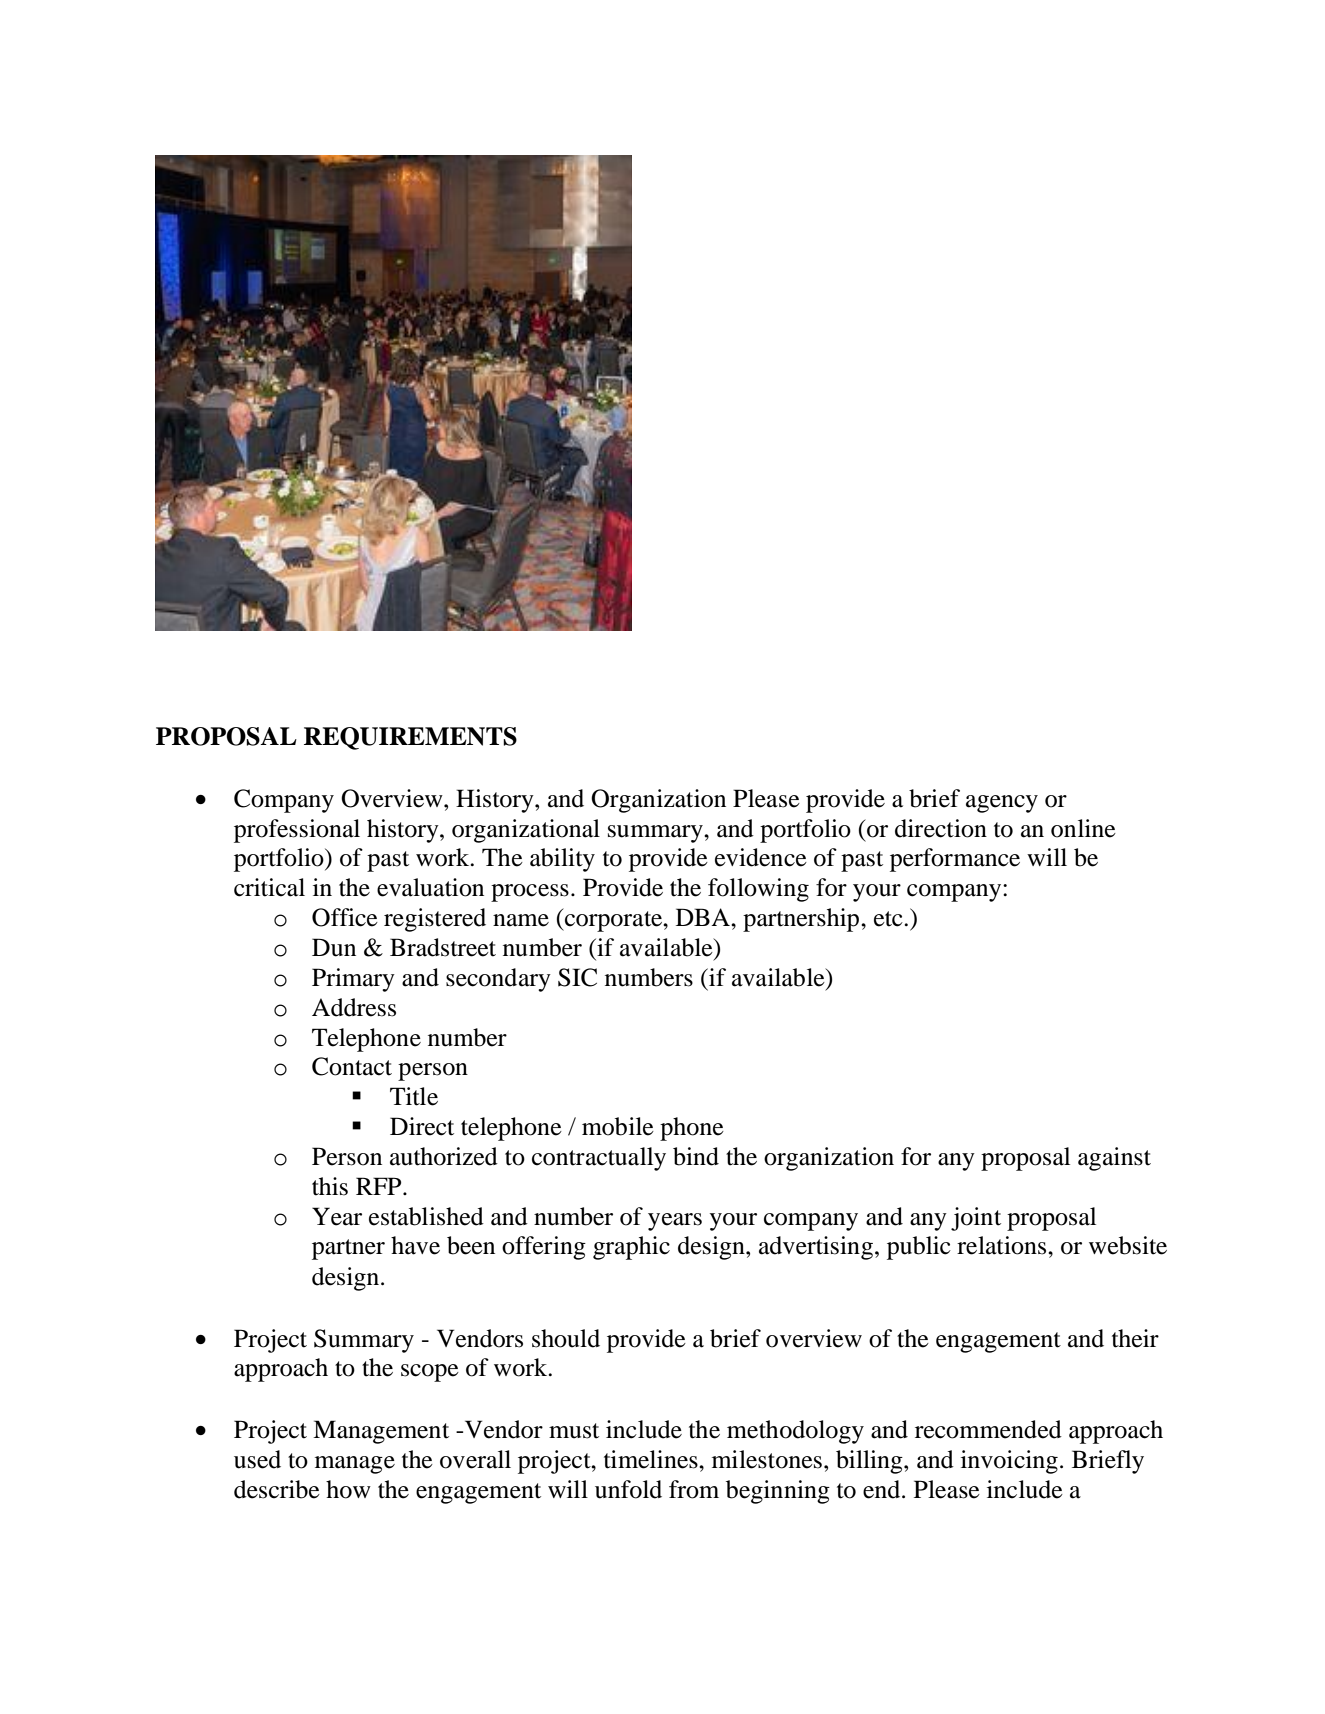 The image size is (1325, 1714). Describe the element at coordinates (1003, 1245) in the screenshot. I see `relations` at that location.
